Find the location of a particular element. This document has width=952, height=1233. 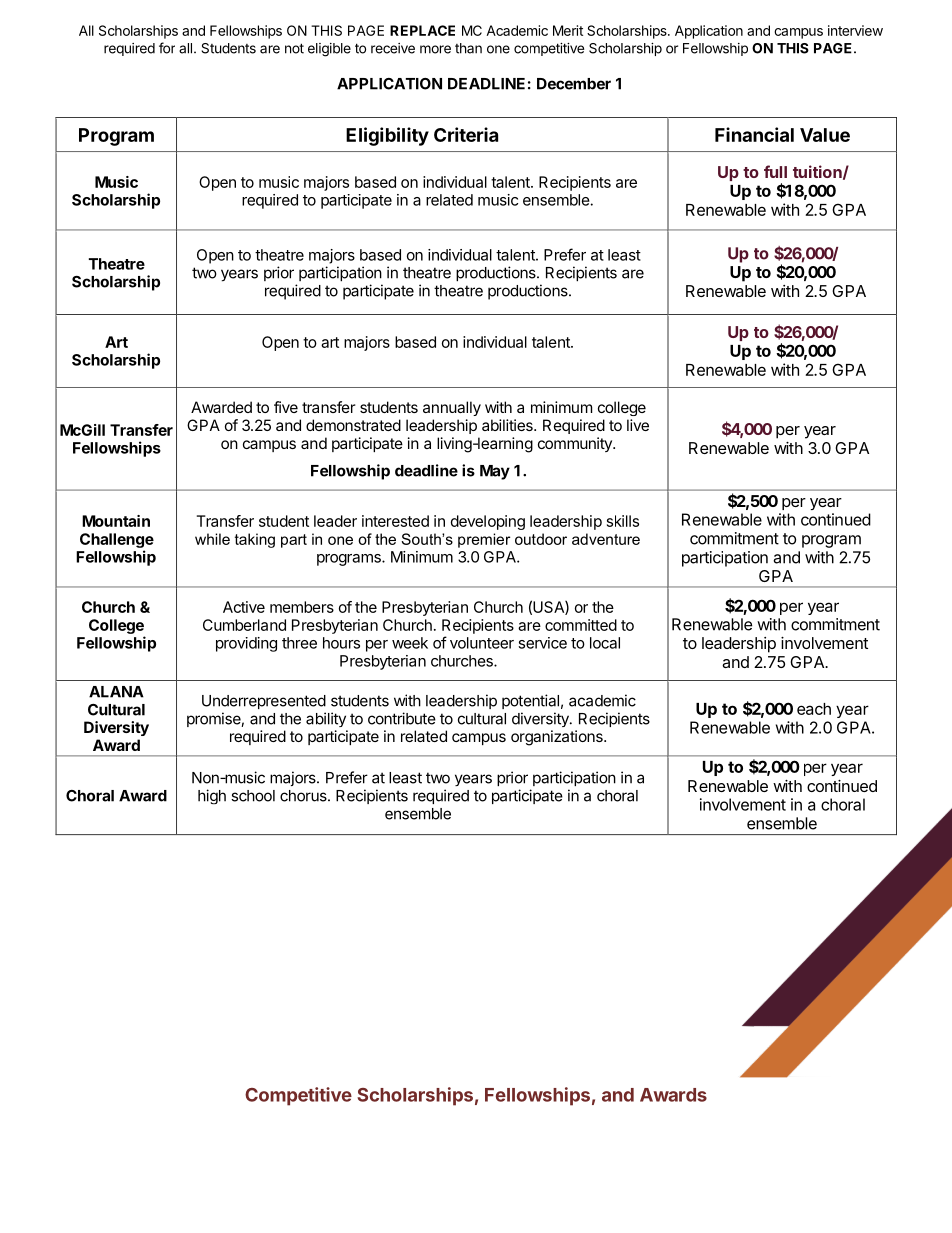

premier is located at coordinates (484, 540).
